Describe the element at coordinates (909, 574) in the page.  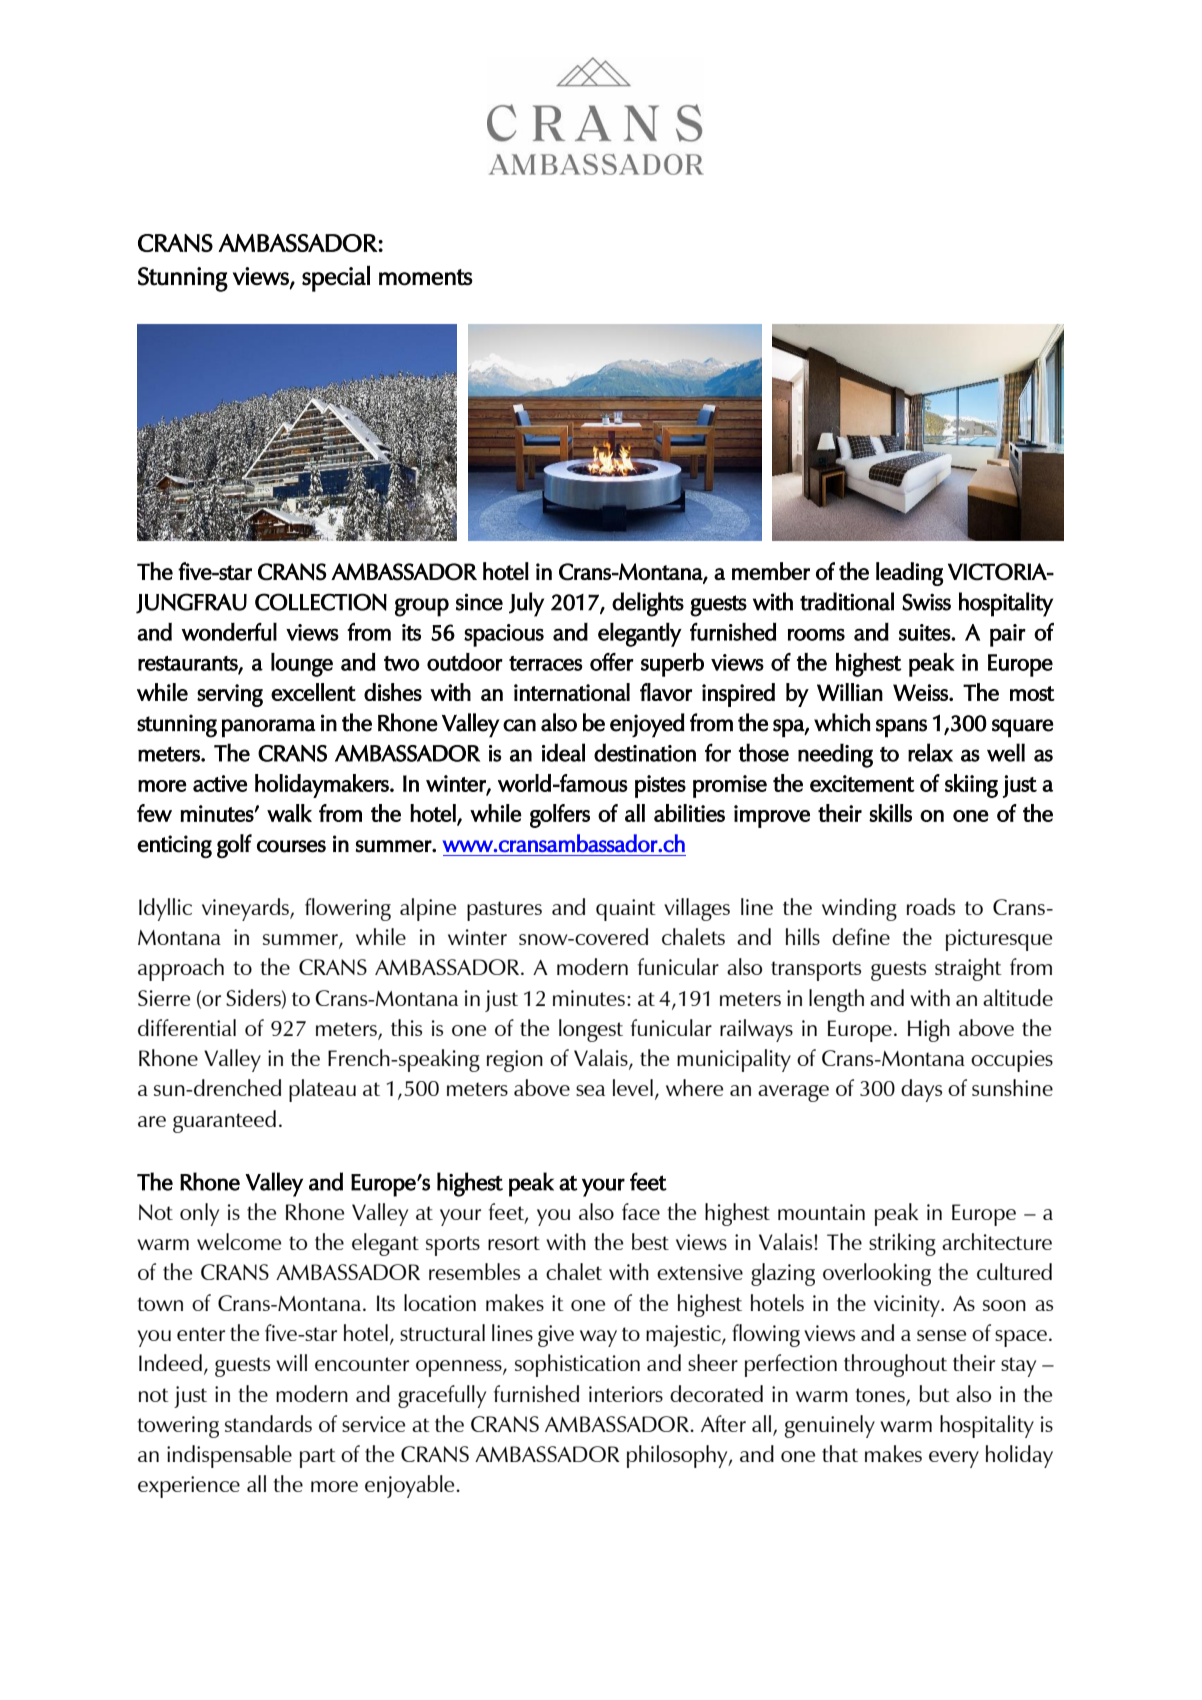
I see `leading` at that location.
